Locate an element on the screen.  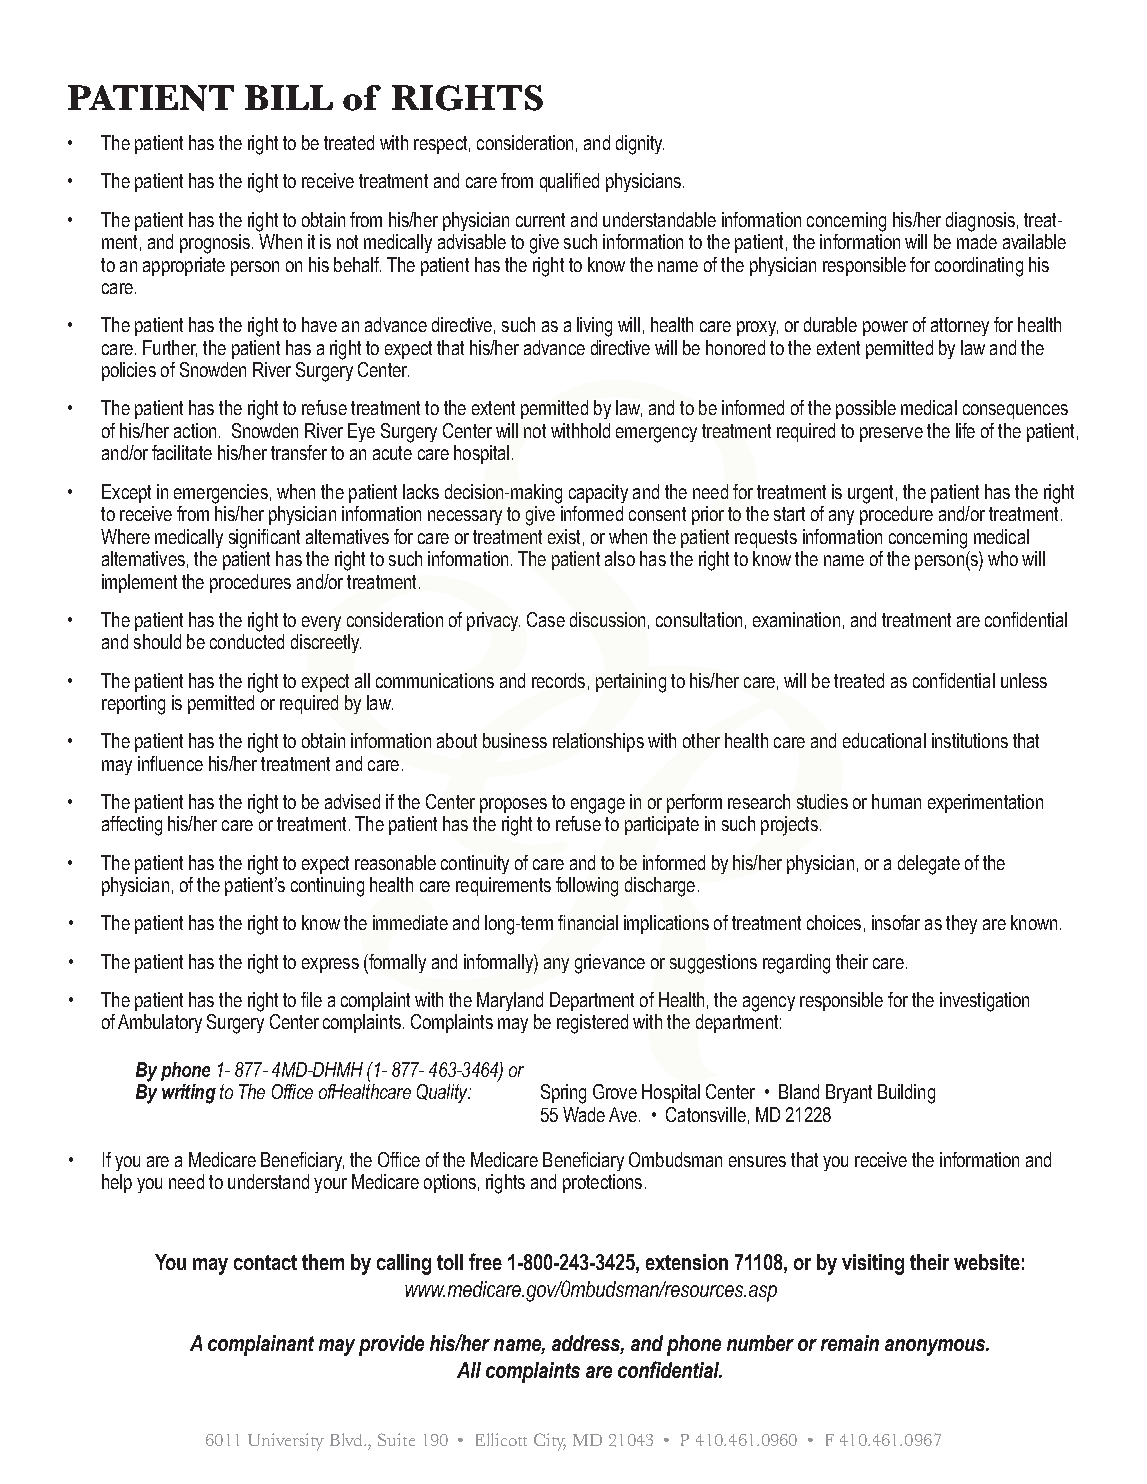
influence is located at coordinates (170, 763).
